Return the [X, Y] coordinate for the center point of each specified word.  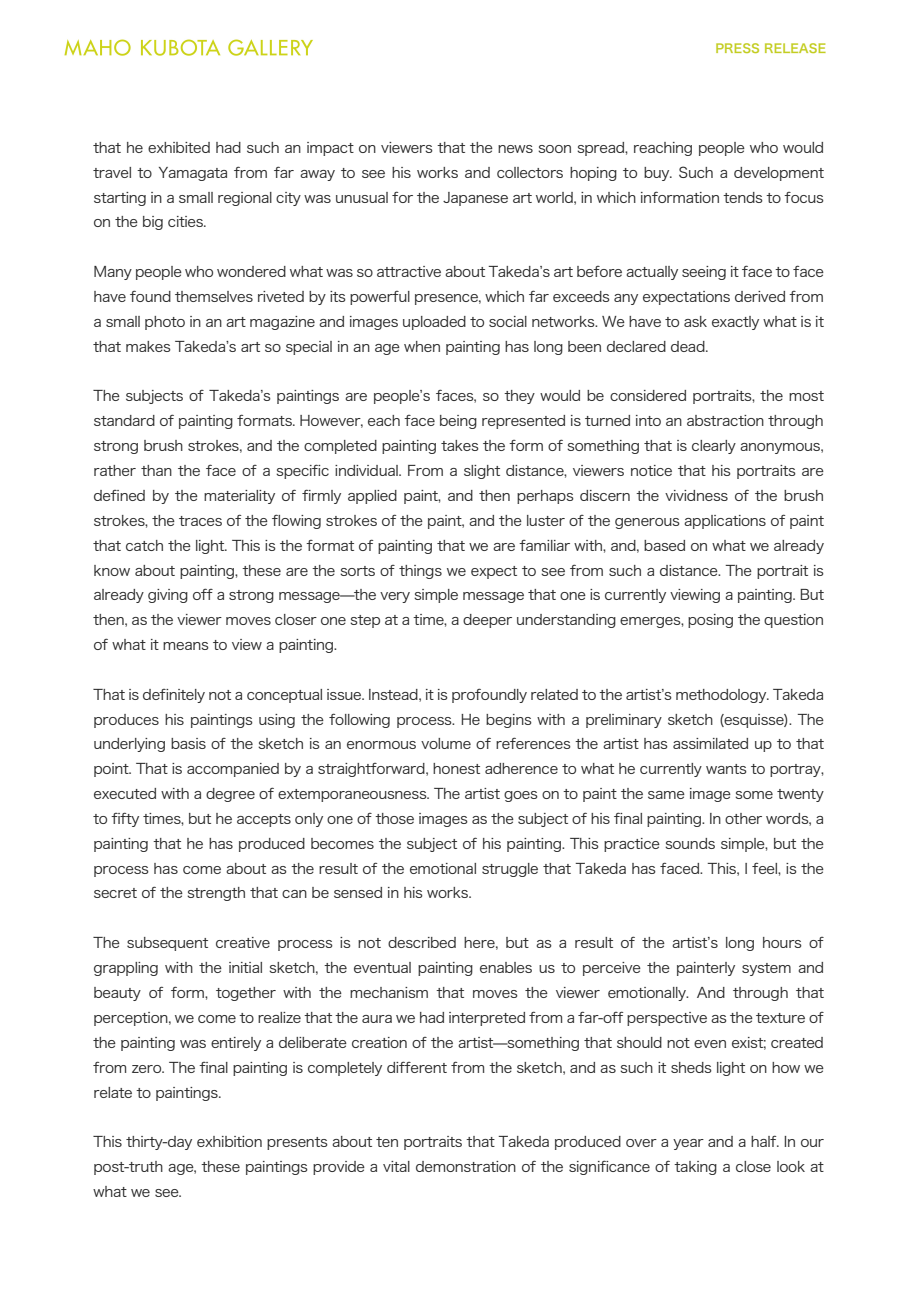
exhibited [179, 147]
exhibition [229, 1141]
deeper [487, 621]
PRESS [737, 48]
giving [168, 596]
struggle [510, 870]
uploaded [434, 323]
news [515, 149]
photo [165, 323]
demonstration [466, 1166]
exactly [735, 323]
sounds [690, 843]
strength [216, 894]
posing [710, 621]
